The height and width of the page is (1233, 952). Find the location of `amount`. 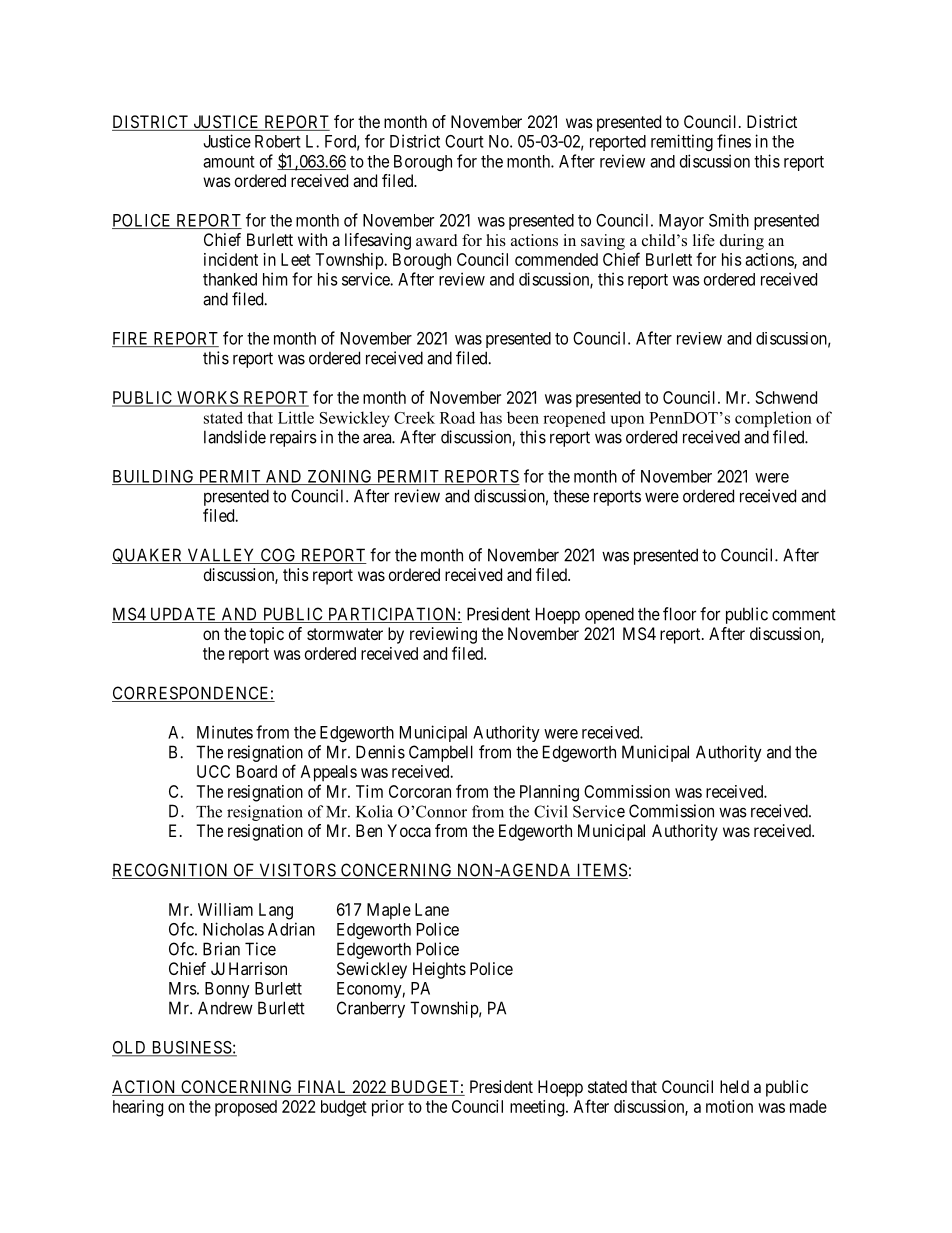

amount is located at coordinates (229, 162).
